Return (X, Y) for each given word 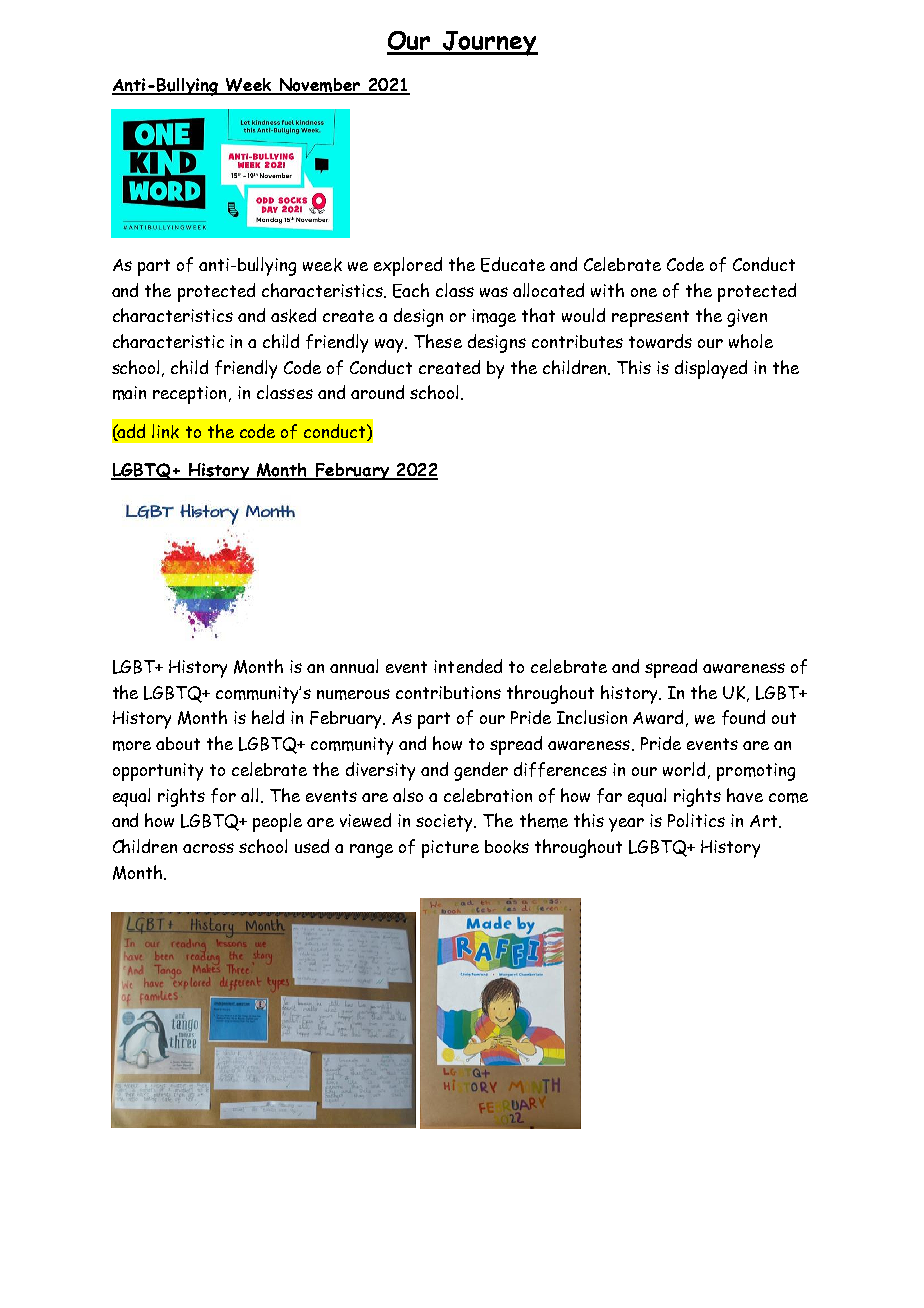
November (320, 86)
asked (293, 315)
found (743, 717)
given (747, 318)
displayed (711, 369)
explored (408, 266)
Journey (489, 43)
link (165, 431)
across (208, 848)
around (377, 392)
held (268, 717)
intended (468, 666)
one (644, 292)
